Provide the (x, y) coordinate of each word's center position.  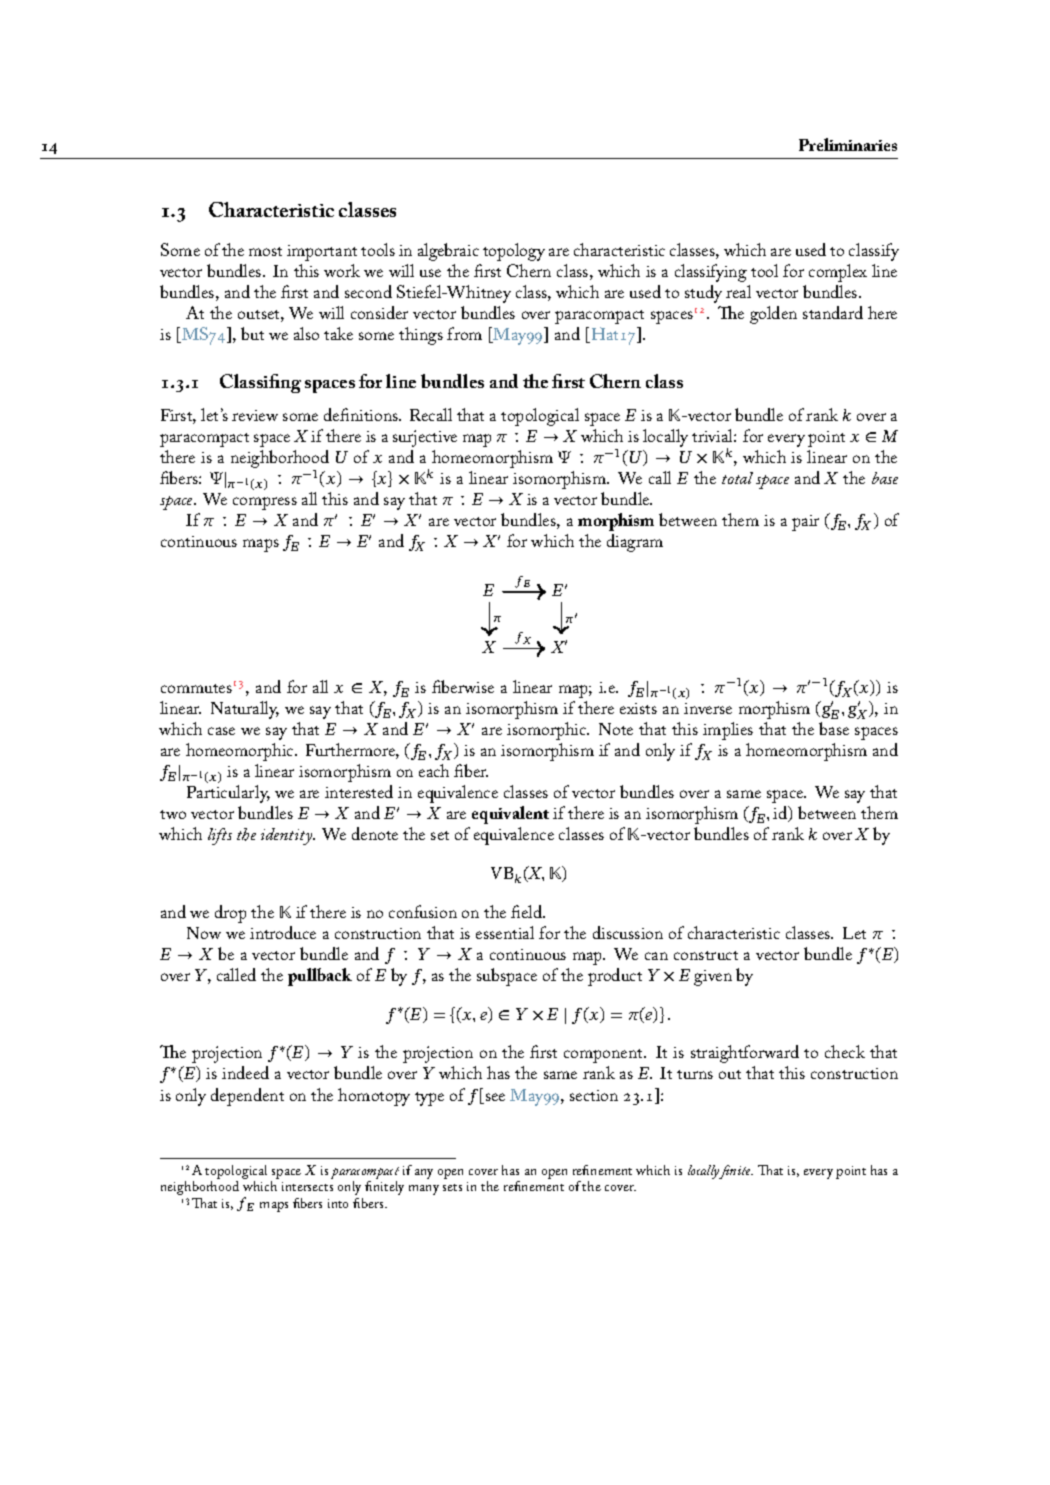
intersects (307, 1186)
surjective (425, 438)
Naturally (245, 710)
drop (230, 914)
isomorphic (548, 731)
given (713, 978)
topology (514, 252)
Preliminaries (848, 144)
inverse (708, 708)
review (255, 415)
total (737, 478)
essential (505, 932)
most (265, 251)
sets (452, 1187)
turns (695, 1074)
